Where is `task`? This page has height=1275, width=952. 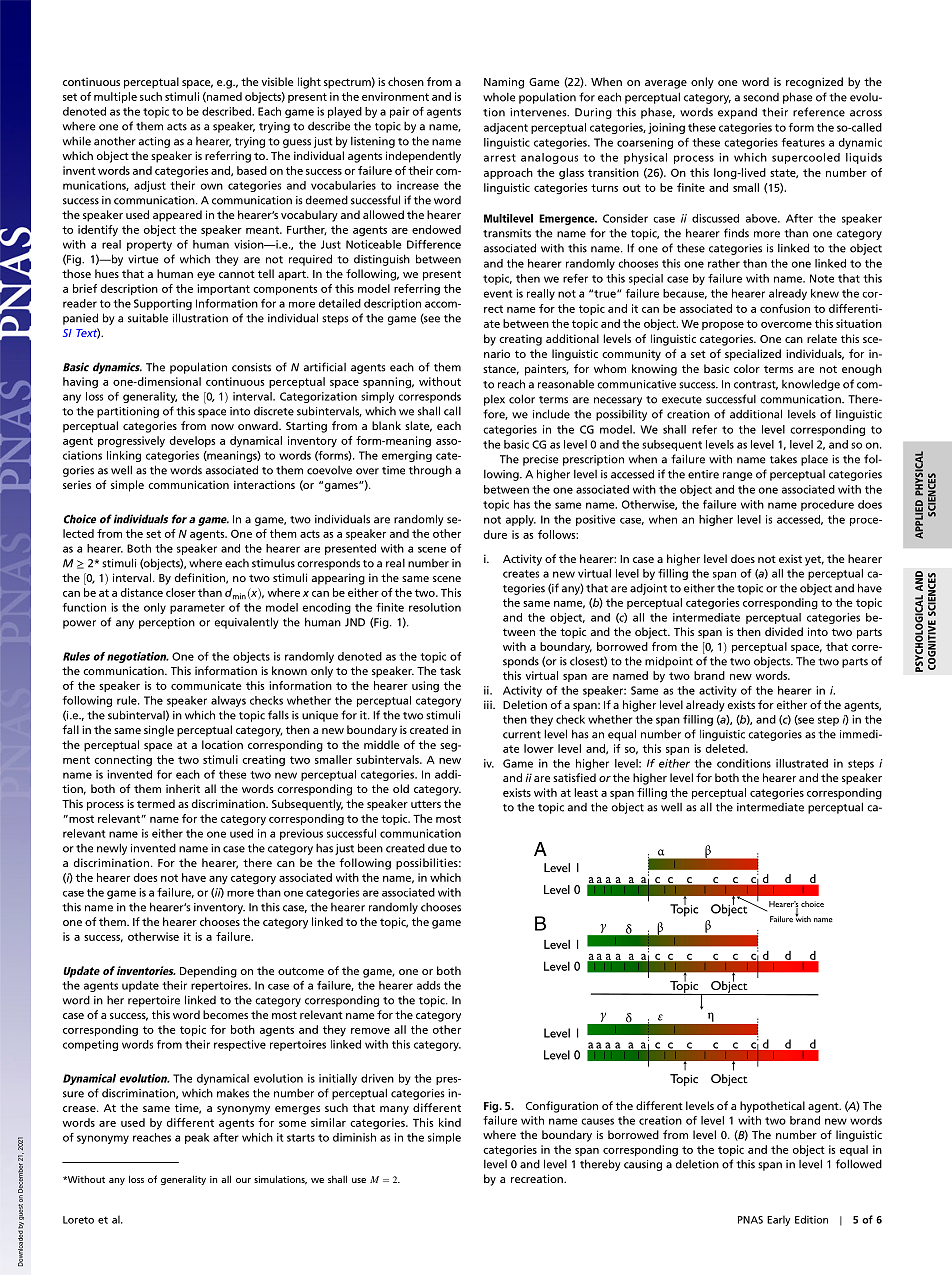 task is located at coordinates (450, 670).
